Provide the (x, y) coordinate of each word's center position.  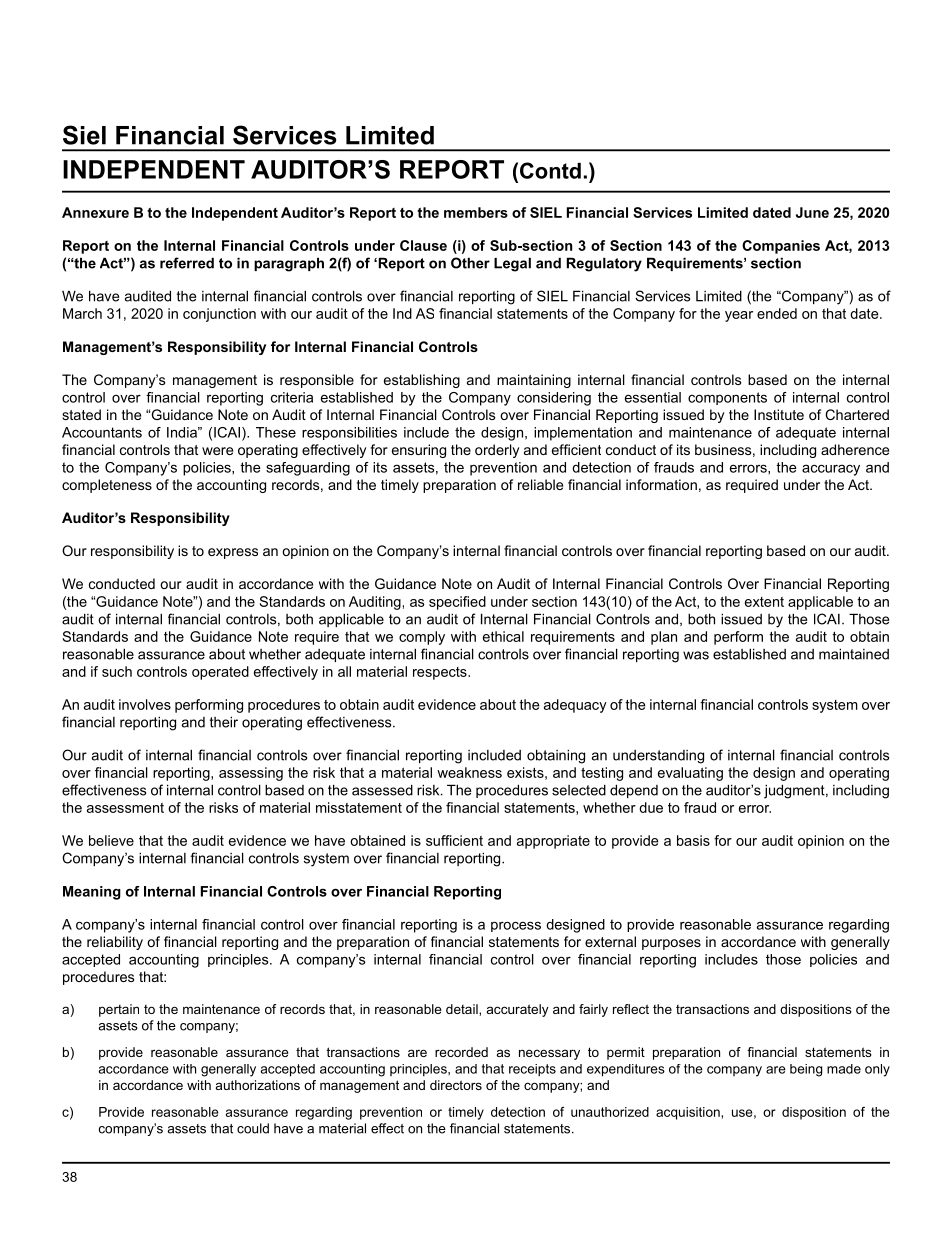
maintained (854, 654)
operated (220, 673)
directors (456, 1085)
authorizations (258, 1085)
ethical (503, 636)
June (812, 212)
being (806, 1070)
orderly (497, 451)
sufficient (454, 840)
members (476, 212)
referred (187, 263)
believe (111, 840)
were (217, 451)
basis (693, 840)
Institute (779, 414)
